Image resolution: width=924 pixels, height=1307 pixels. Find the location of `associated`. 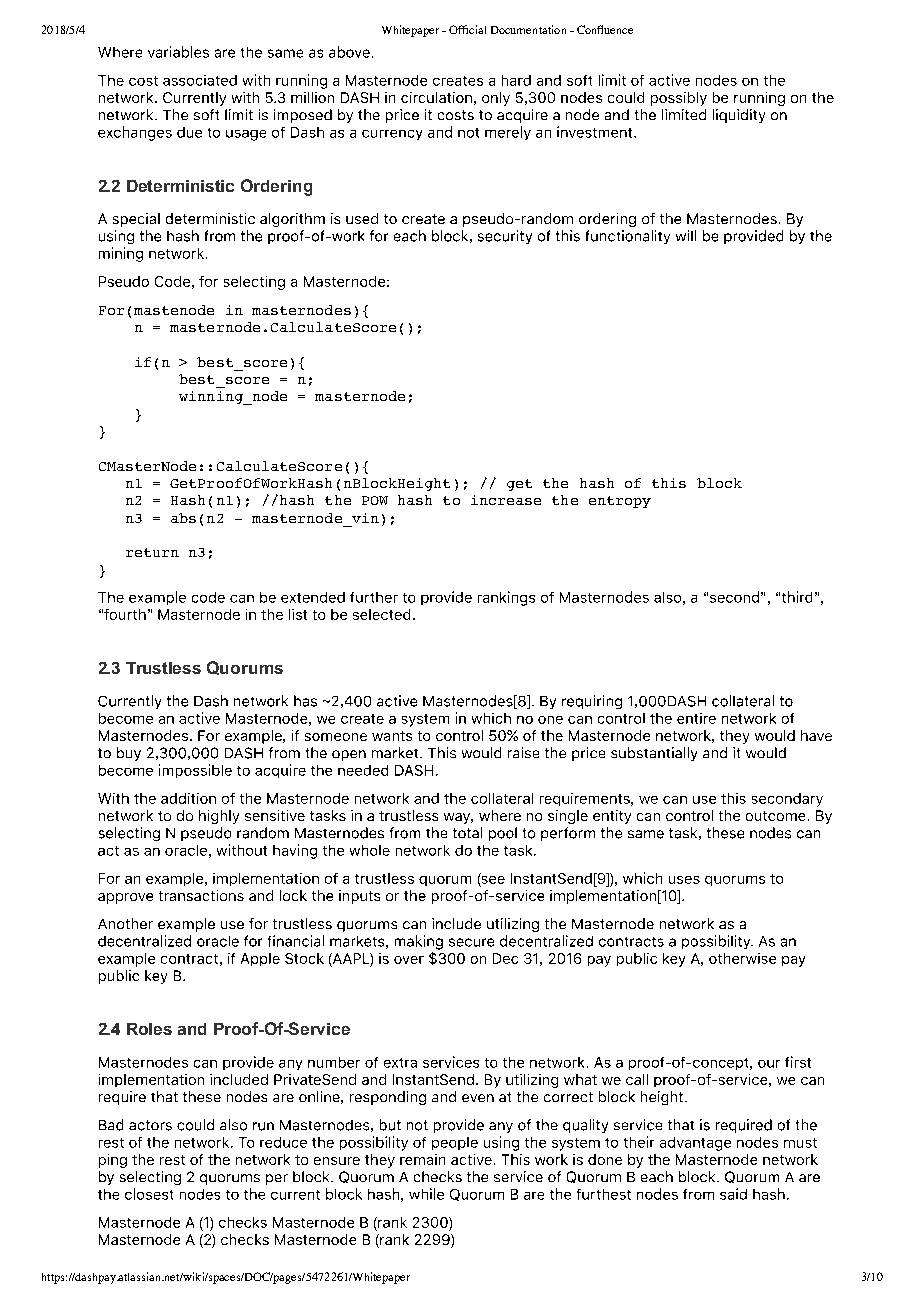

associated is located at coordinates (200, 80).
